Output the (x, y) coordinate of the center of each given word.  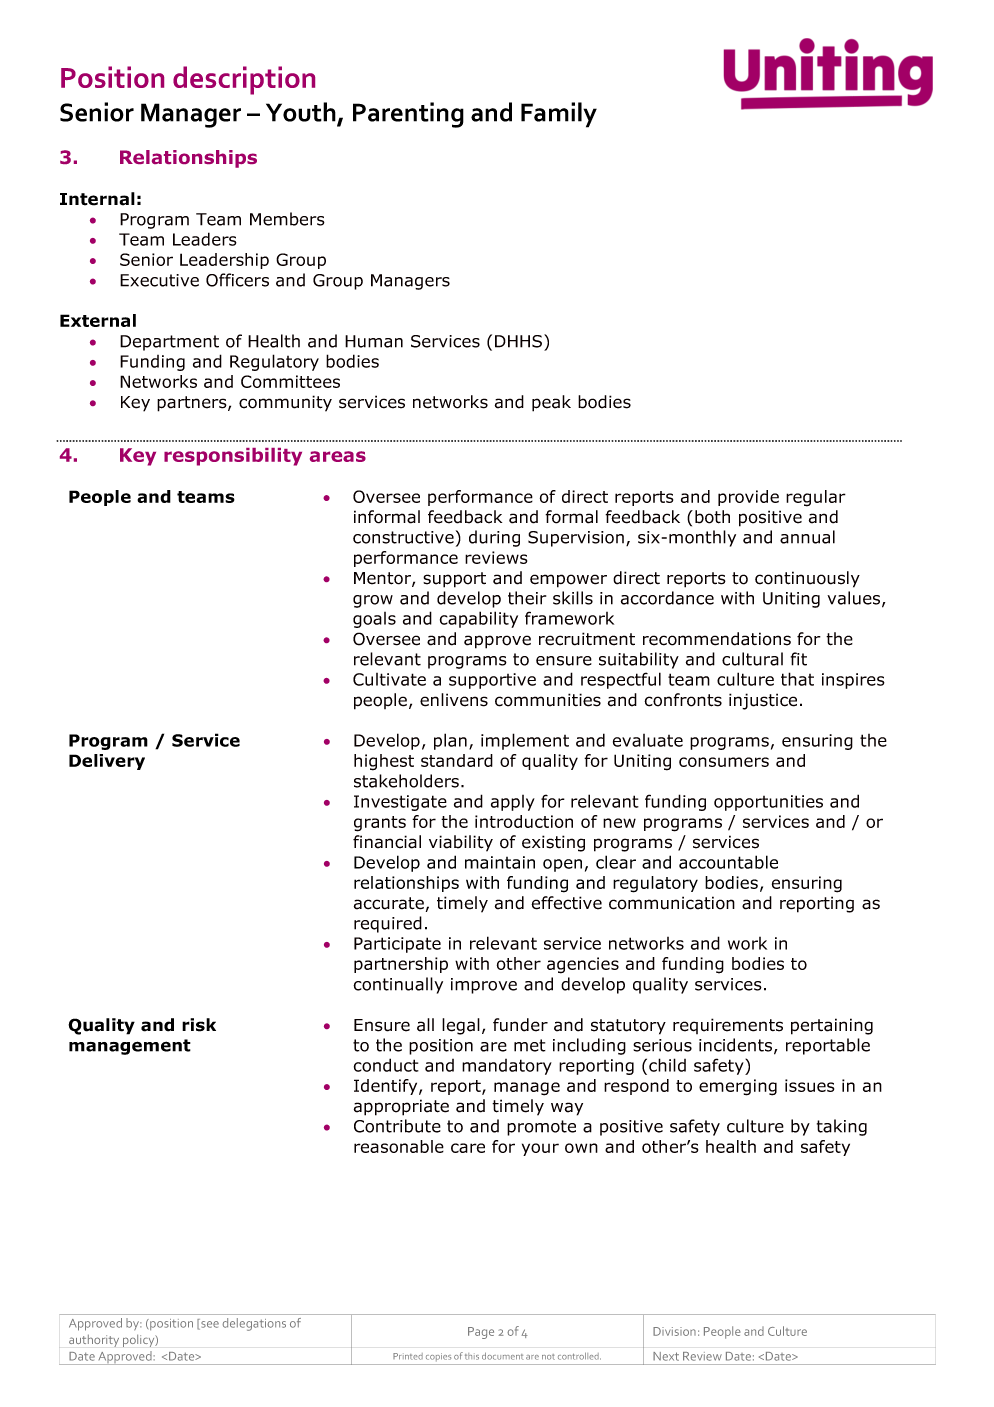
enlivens (454, 700)
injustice (763, 701)
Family (559, 115)
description (244, 80)
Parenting (408, 115)
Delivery (107, 762)
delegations (254, 1324)
